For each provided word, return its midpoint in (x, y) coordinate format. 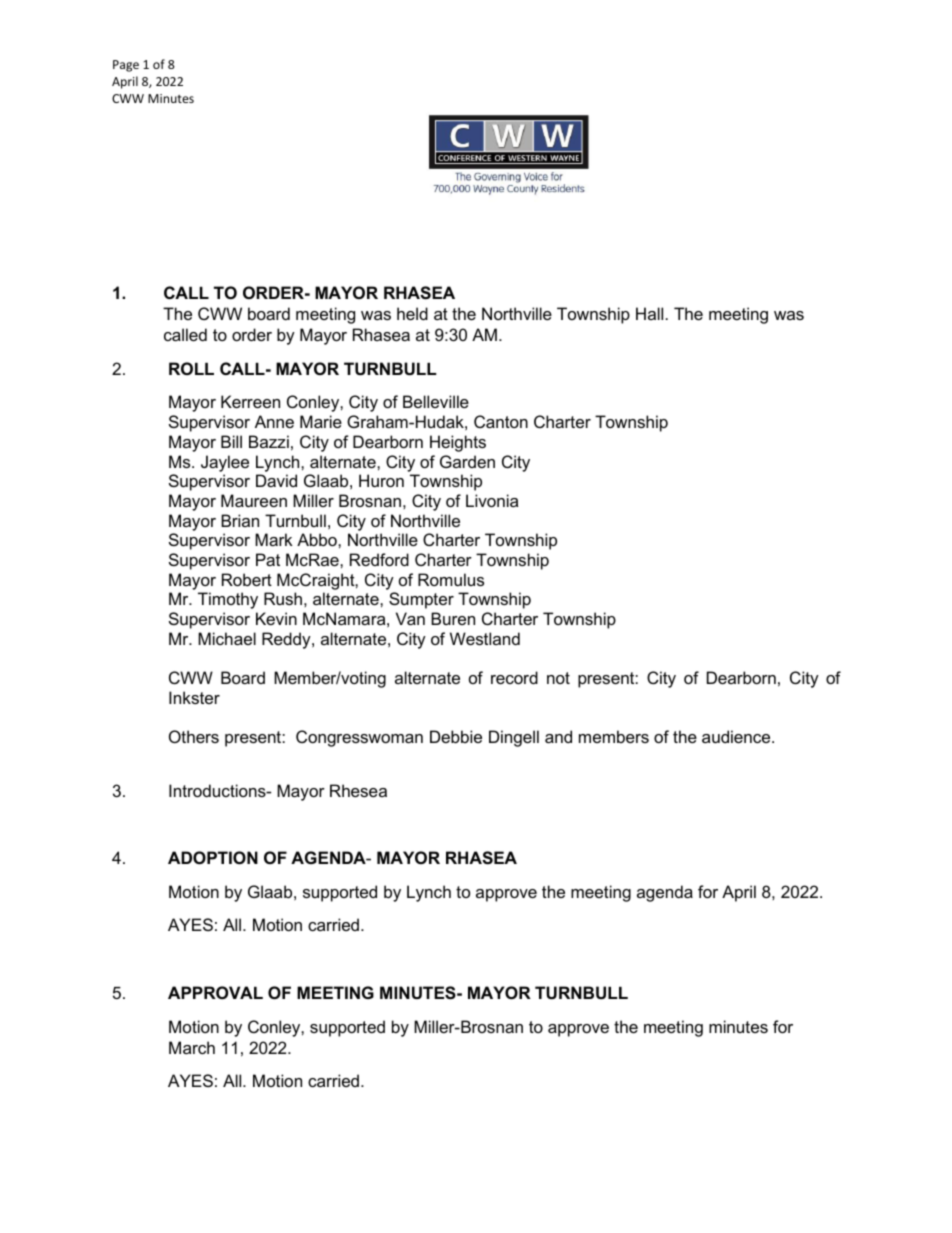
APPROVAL (215, 992)
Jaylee (225, 463)
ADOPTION (213, 857)
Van (410, 618)
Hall (649, 313)
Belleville (436, 401)
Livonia (492, 500)
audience (737, 736)
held (412, 313)
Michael (227, 638)
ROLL (191, 368)
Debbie (456, 736)
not (558, 678)
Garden (467, 461)
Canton (501, 421)
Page (126, 66)
